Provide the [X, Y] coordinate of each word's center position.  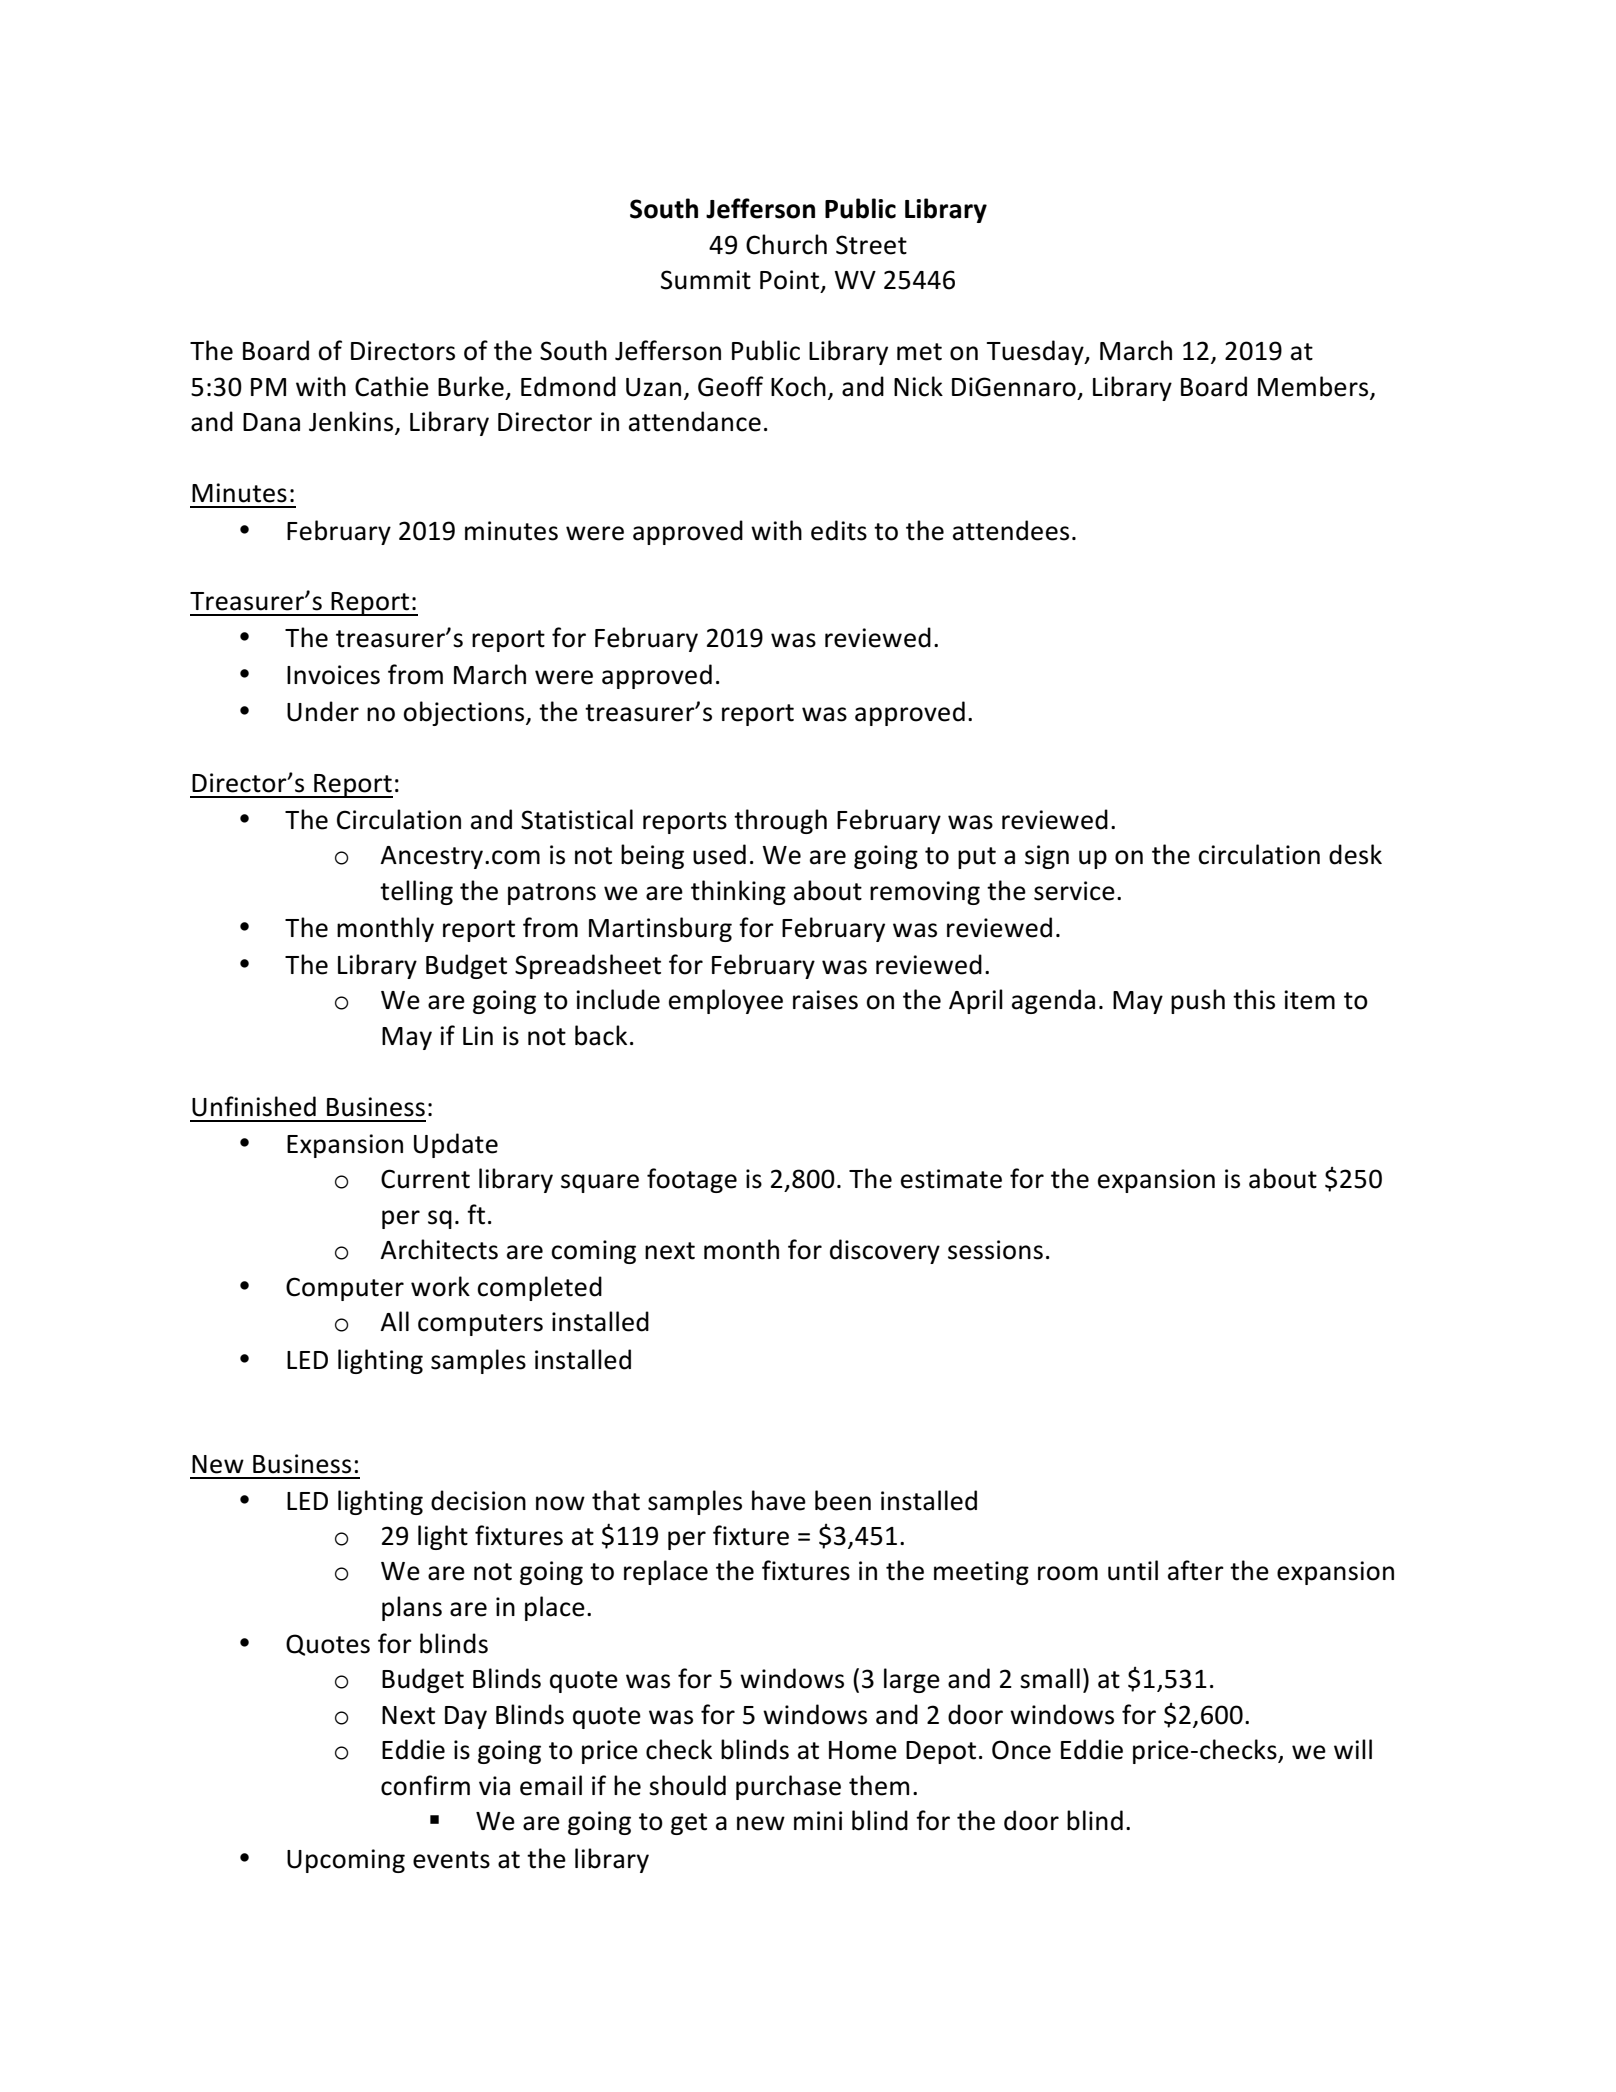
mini [818, 1820]
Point [791, 281]
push [1198, 1001]
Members [1313, 386]
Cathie [392, 386]
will [1353, 1749]
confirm [425, 1785]
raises [825, 1000]
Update [456, 1145]
